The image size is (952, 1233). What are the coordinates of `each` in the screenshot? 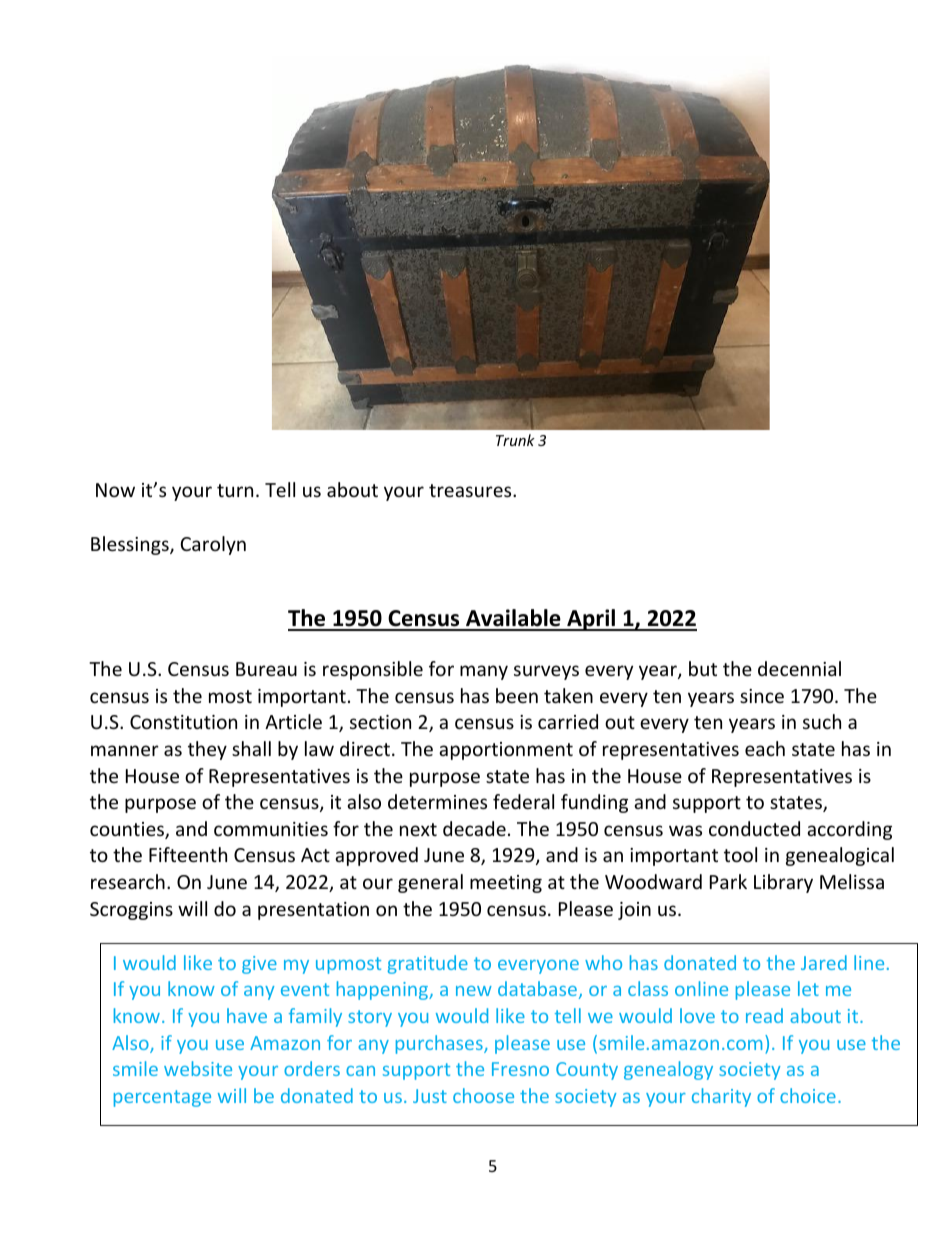 It's located at (765, 748).
